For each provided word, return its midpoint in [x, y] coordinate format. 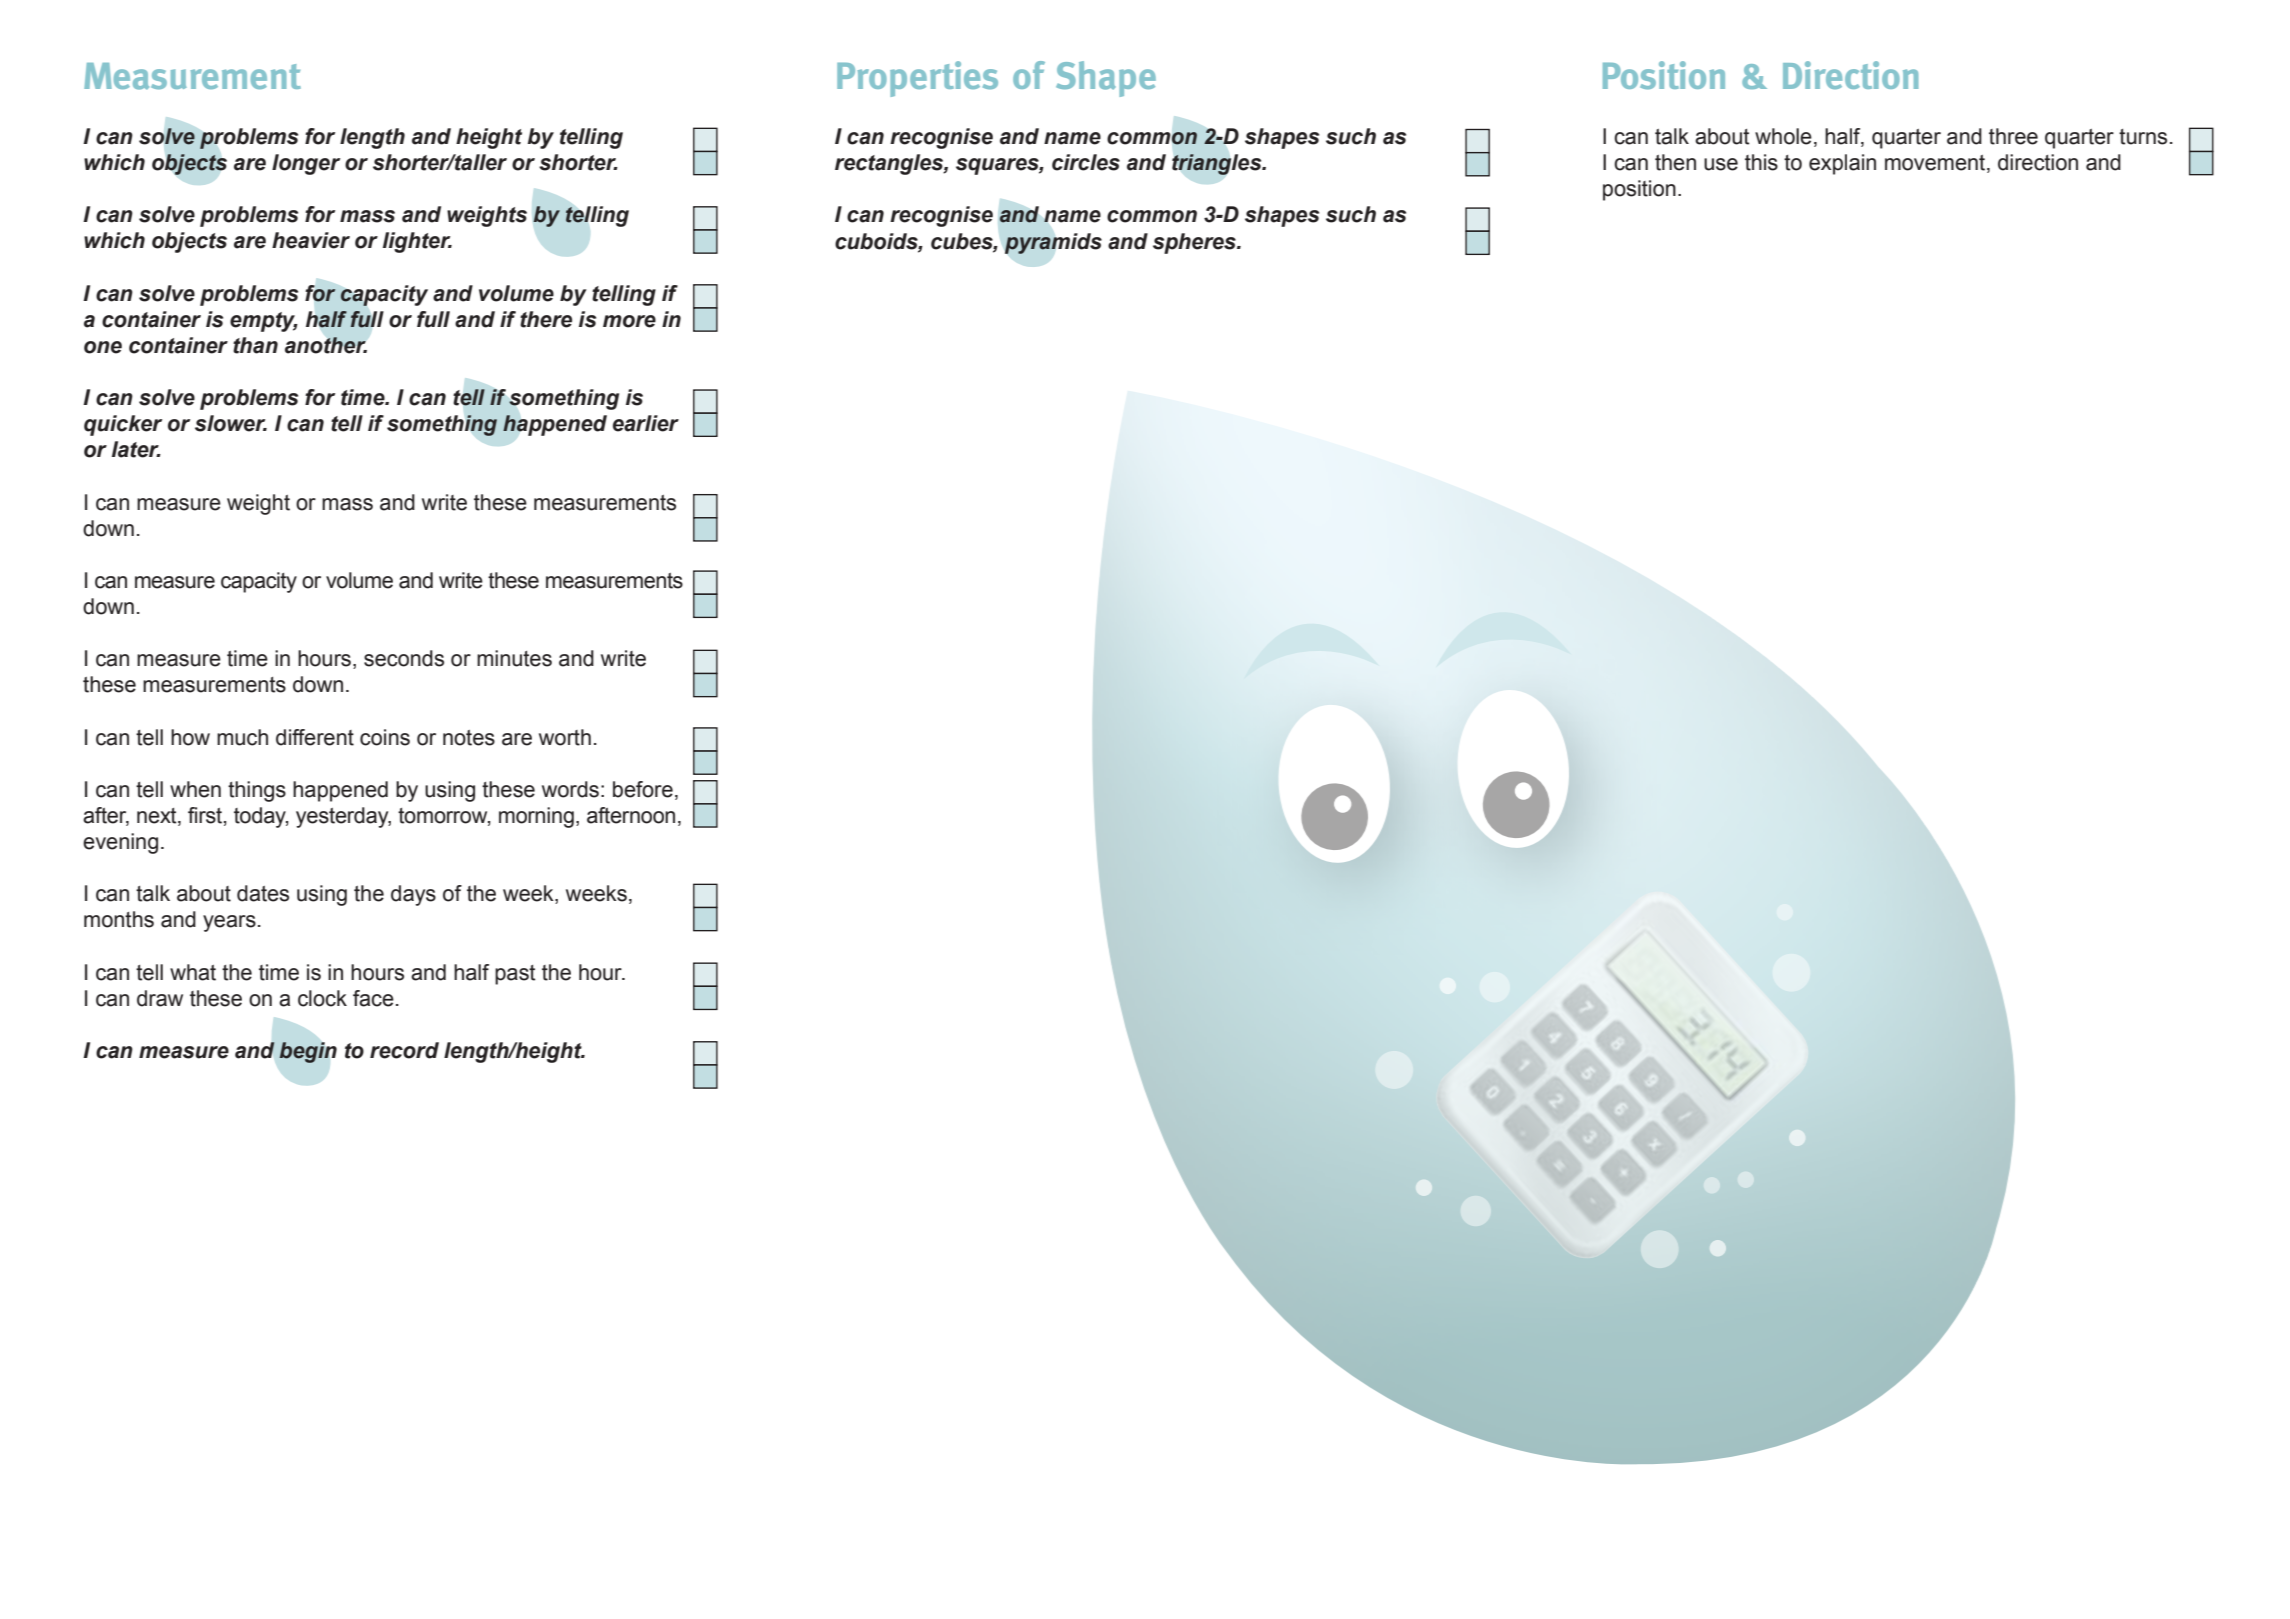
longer [306, 164]
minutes [514, 658]
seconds [404, 658]
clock [322, 998]
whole [1783, 136]
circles [1086, 162]
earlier [646, 423]
